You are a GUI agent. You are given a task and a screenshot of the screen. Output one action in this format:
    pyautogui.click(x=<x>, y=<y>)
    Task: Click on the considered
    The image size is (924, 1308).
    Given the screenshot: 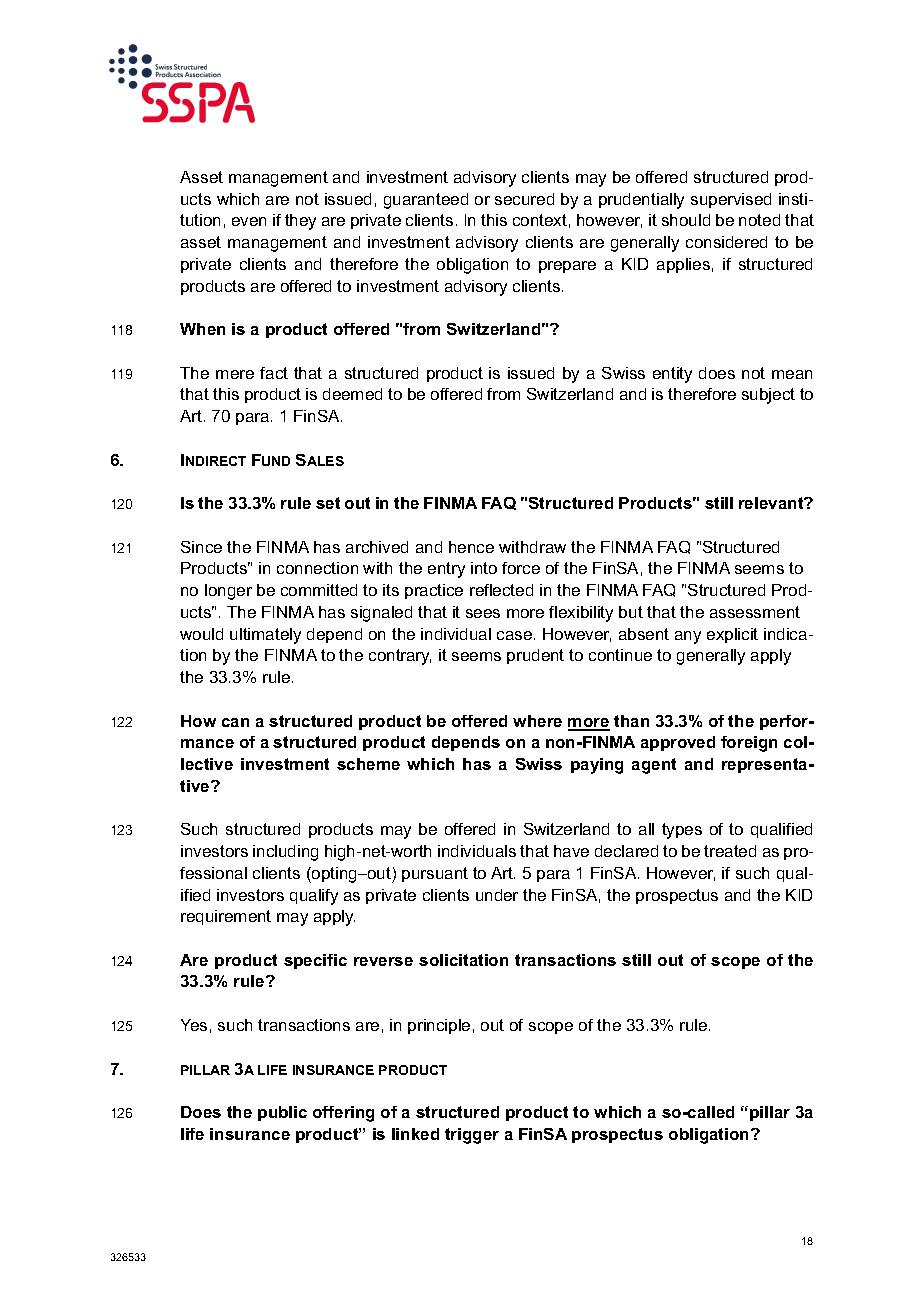 What is the action you would take?
    pyautogui.click(x=726, y=242)
